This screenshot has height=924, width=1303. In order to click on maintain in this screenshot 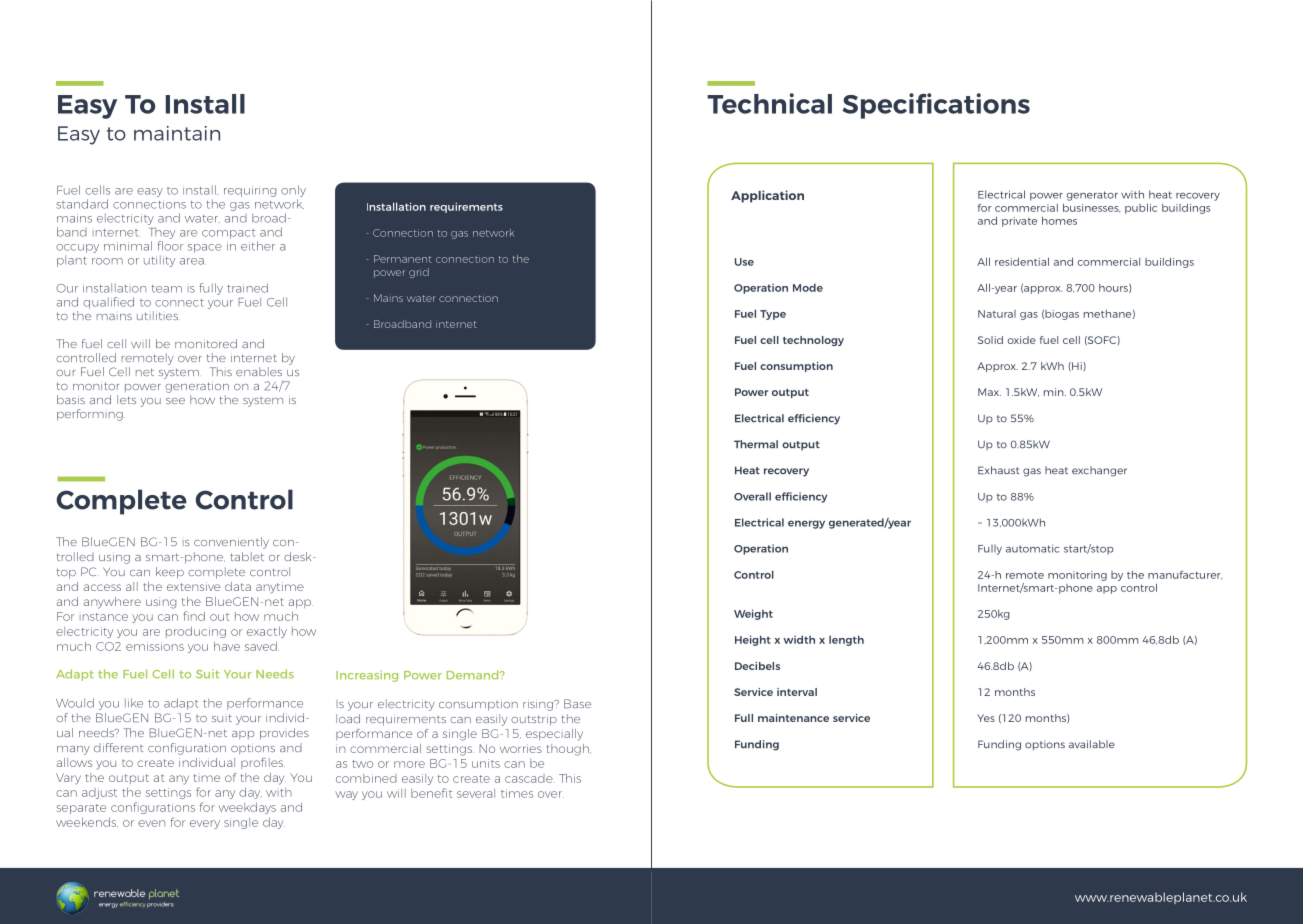, I will do `click(177, 133)`.
